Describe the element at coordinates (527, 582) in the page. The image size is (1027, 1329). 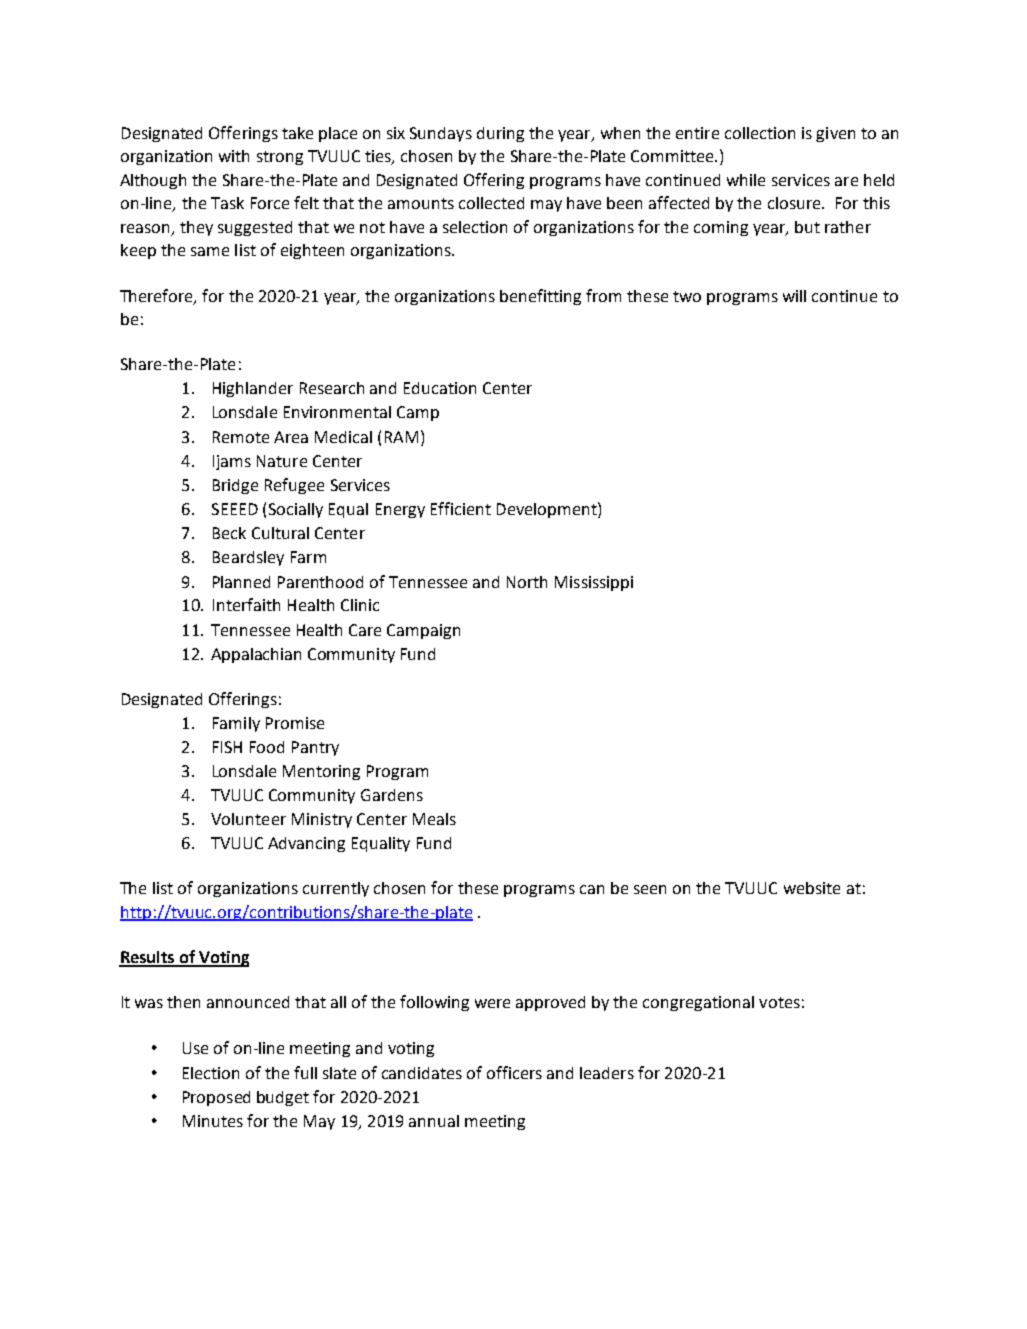
I see `North` at that location.
